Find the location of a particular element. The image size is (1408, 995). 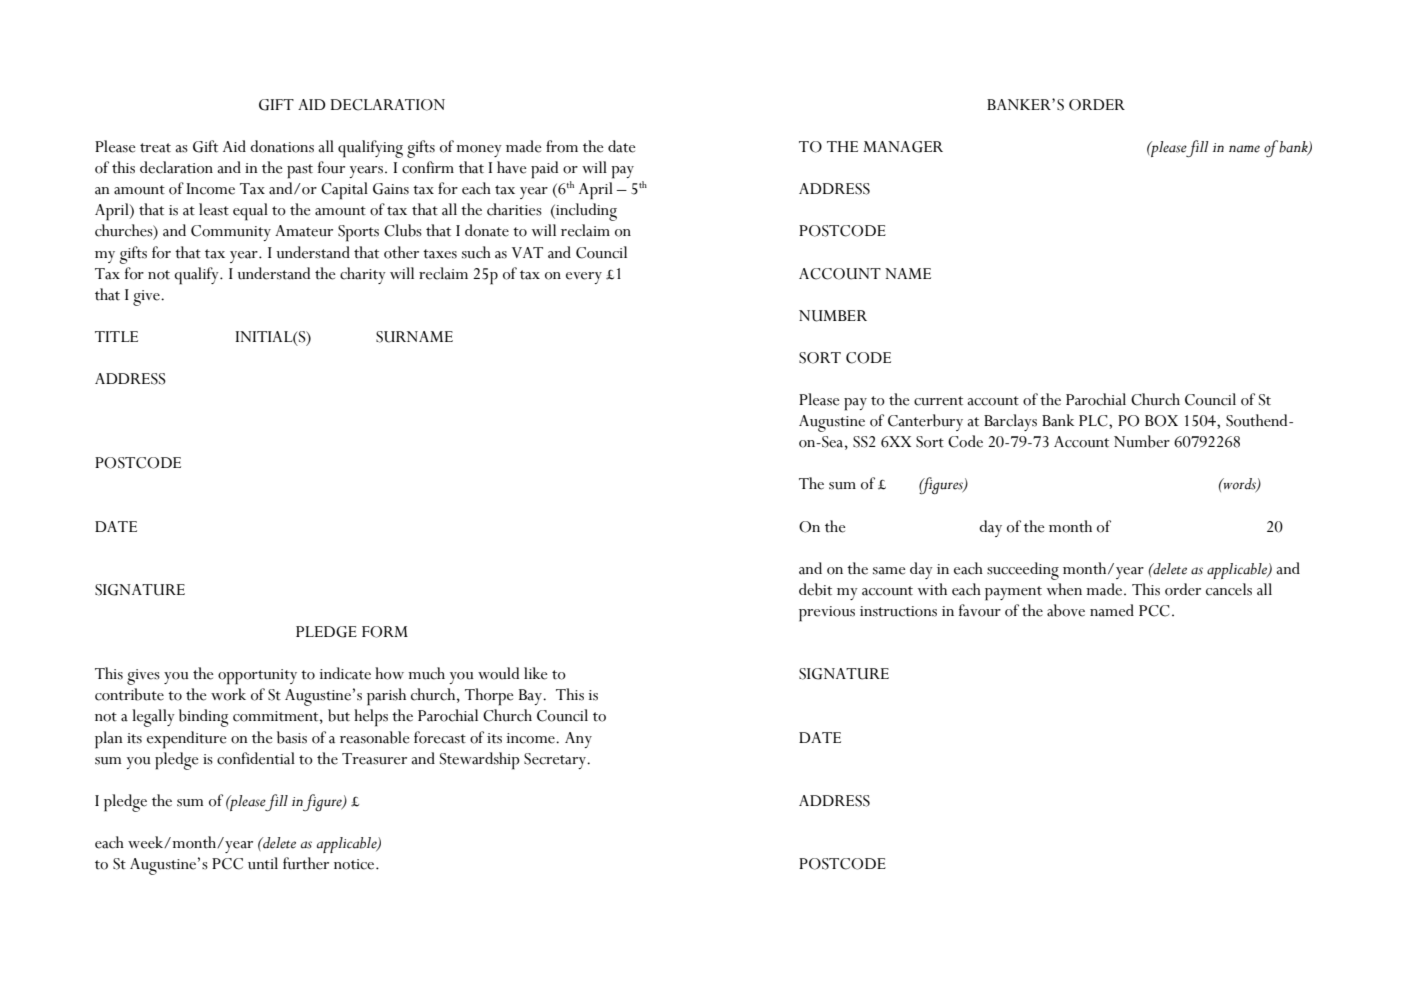

succeeding is located at coordinates (1023, 571).
